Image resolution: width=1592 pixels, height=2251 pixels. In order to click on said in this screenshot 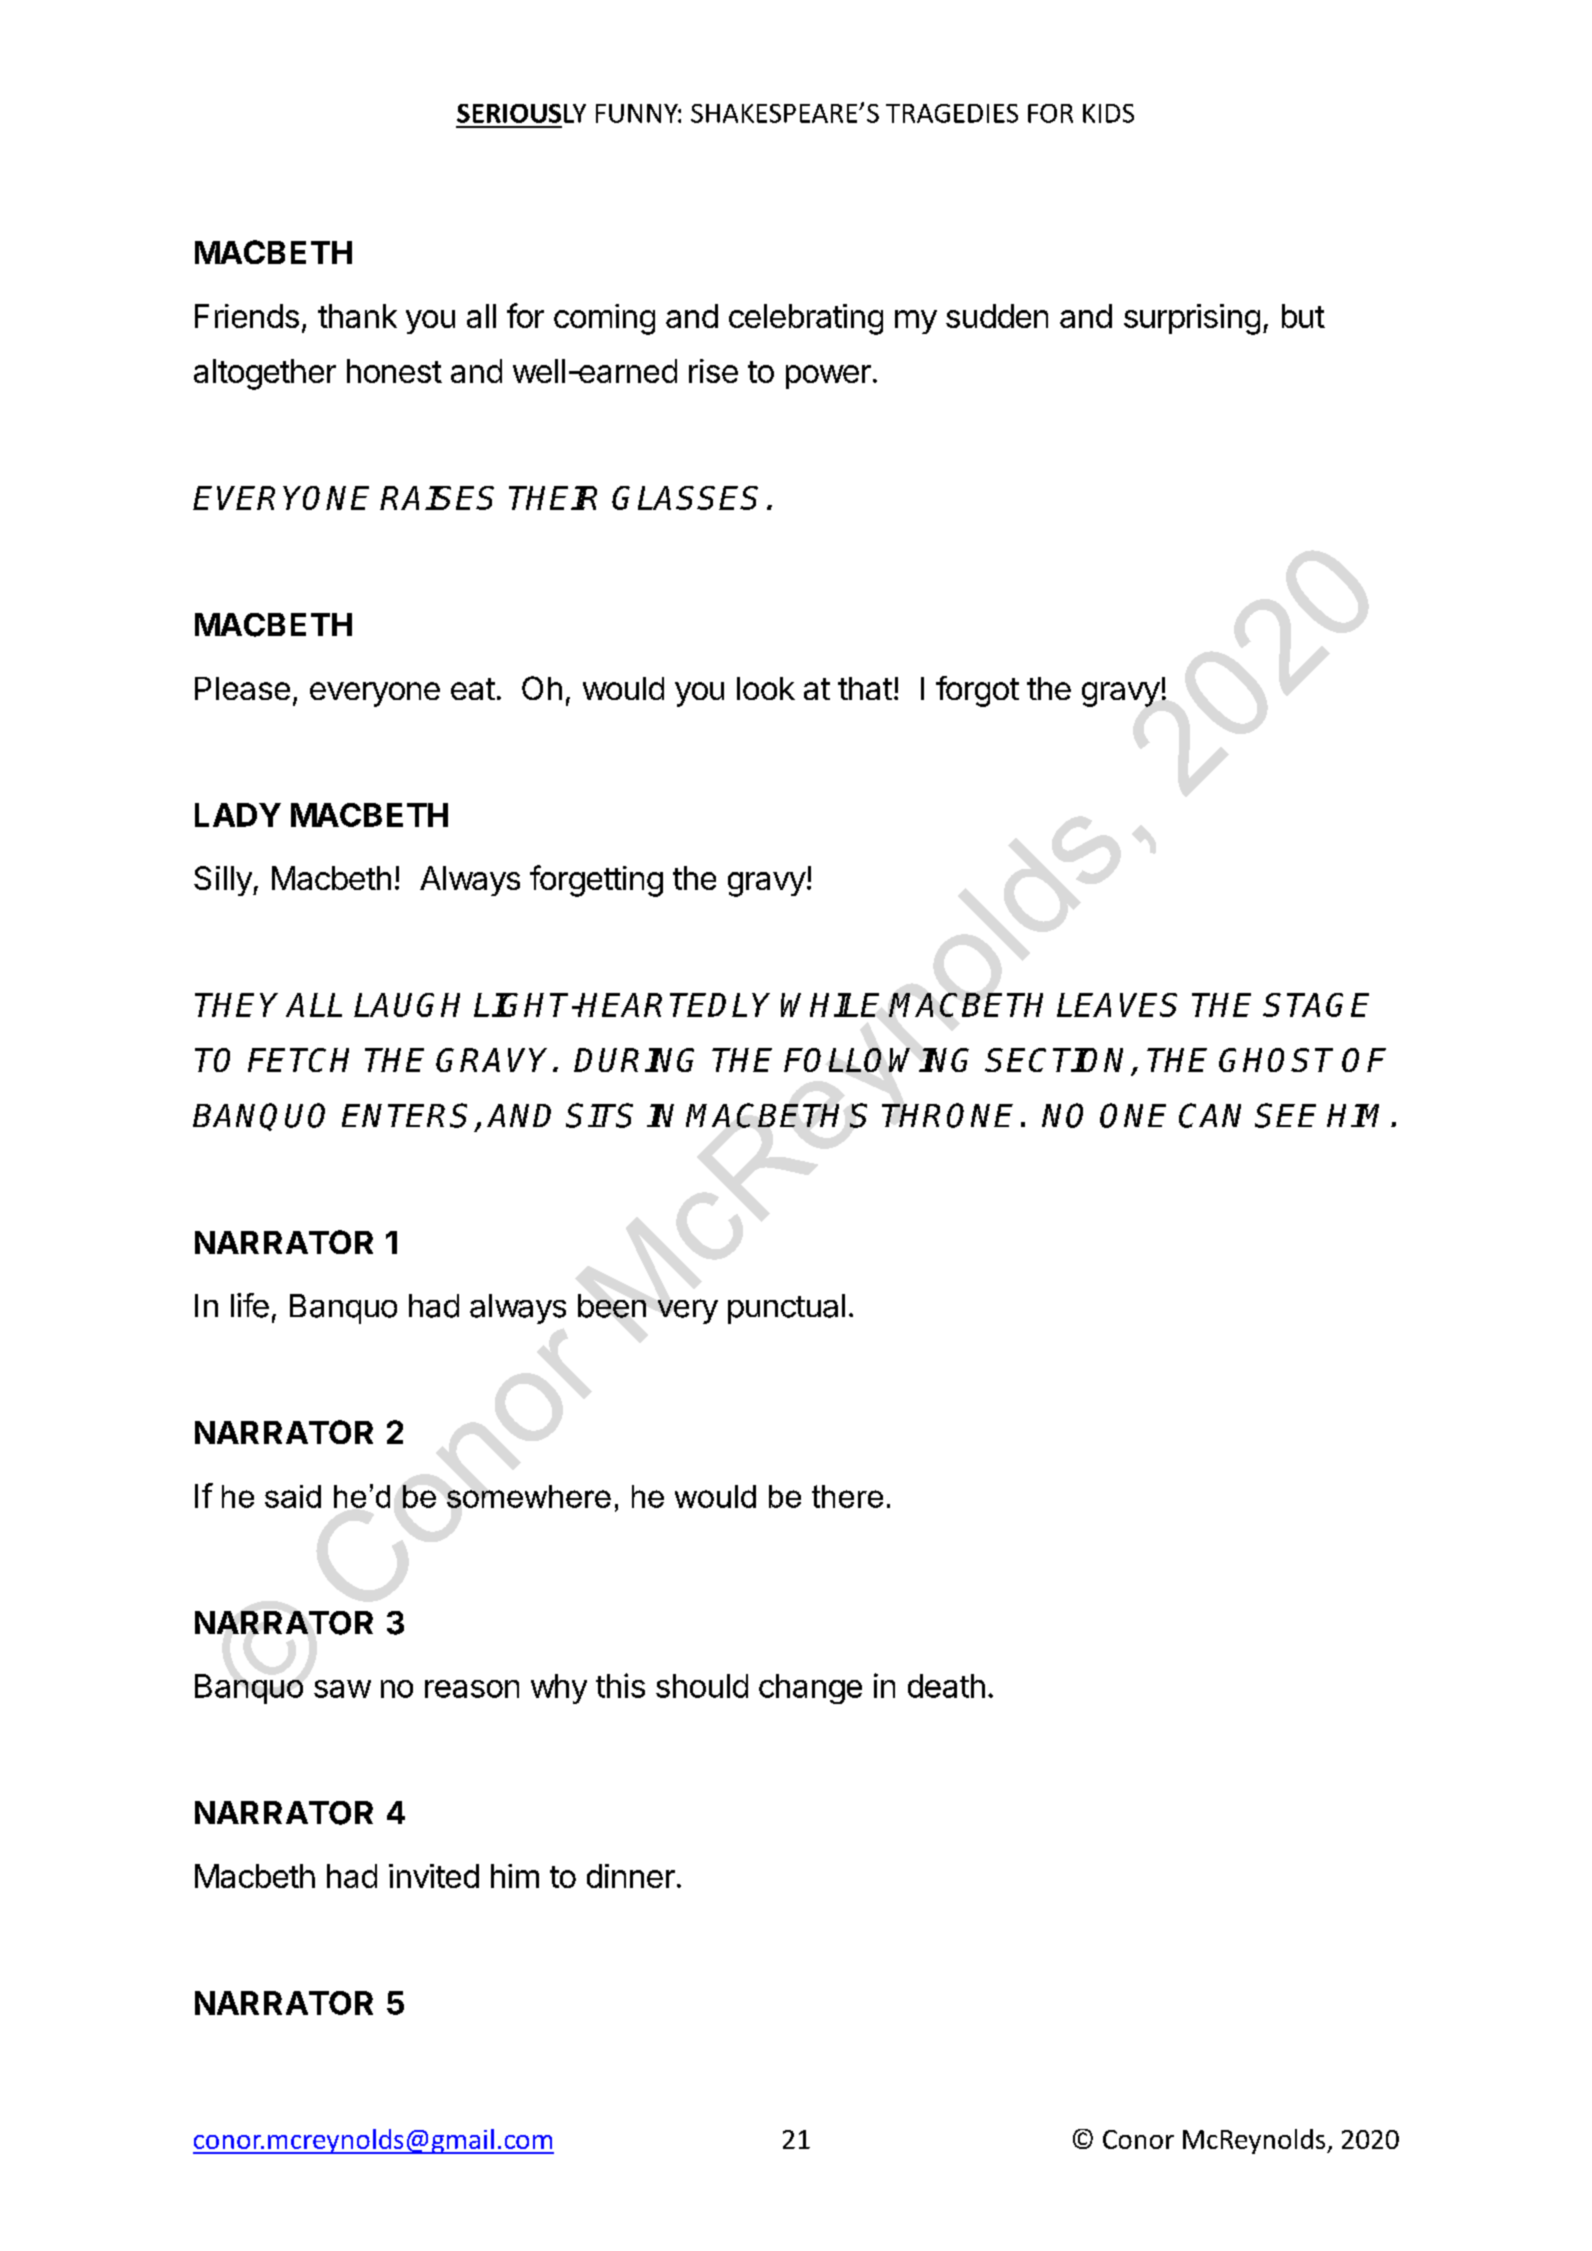, I will do `click(293, 1496)`.
